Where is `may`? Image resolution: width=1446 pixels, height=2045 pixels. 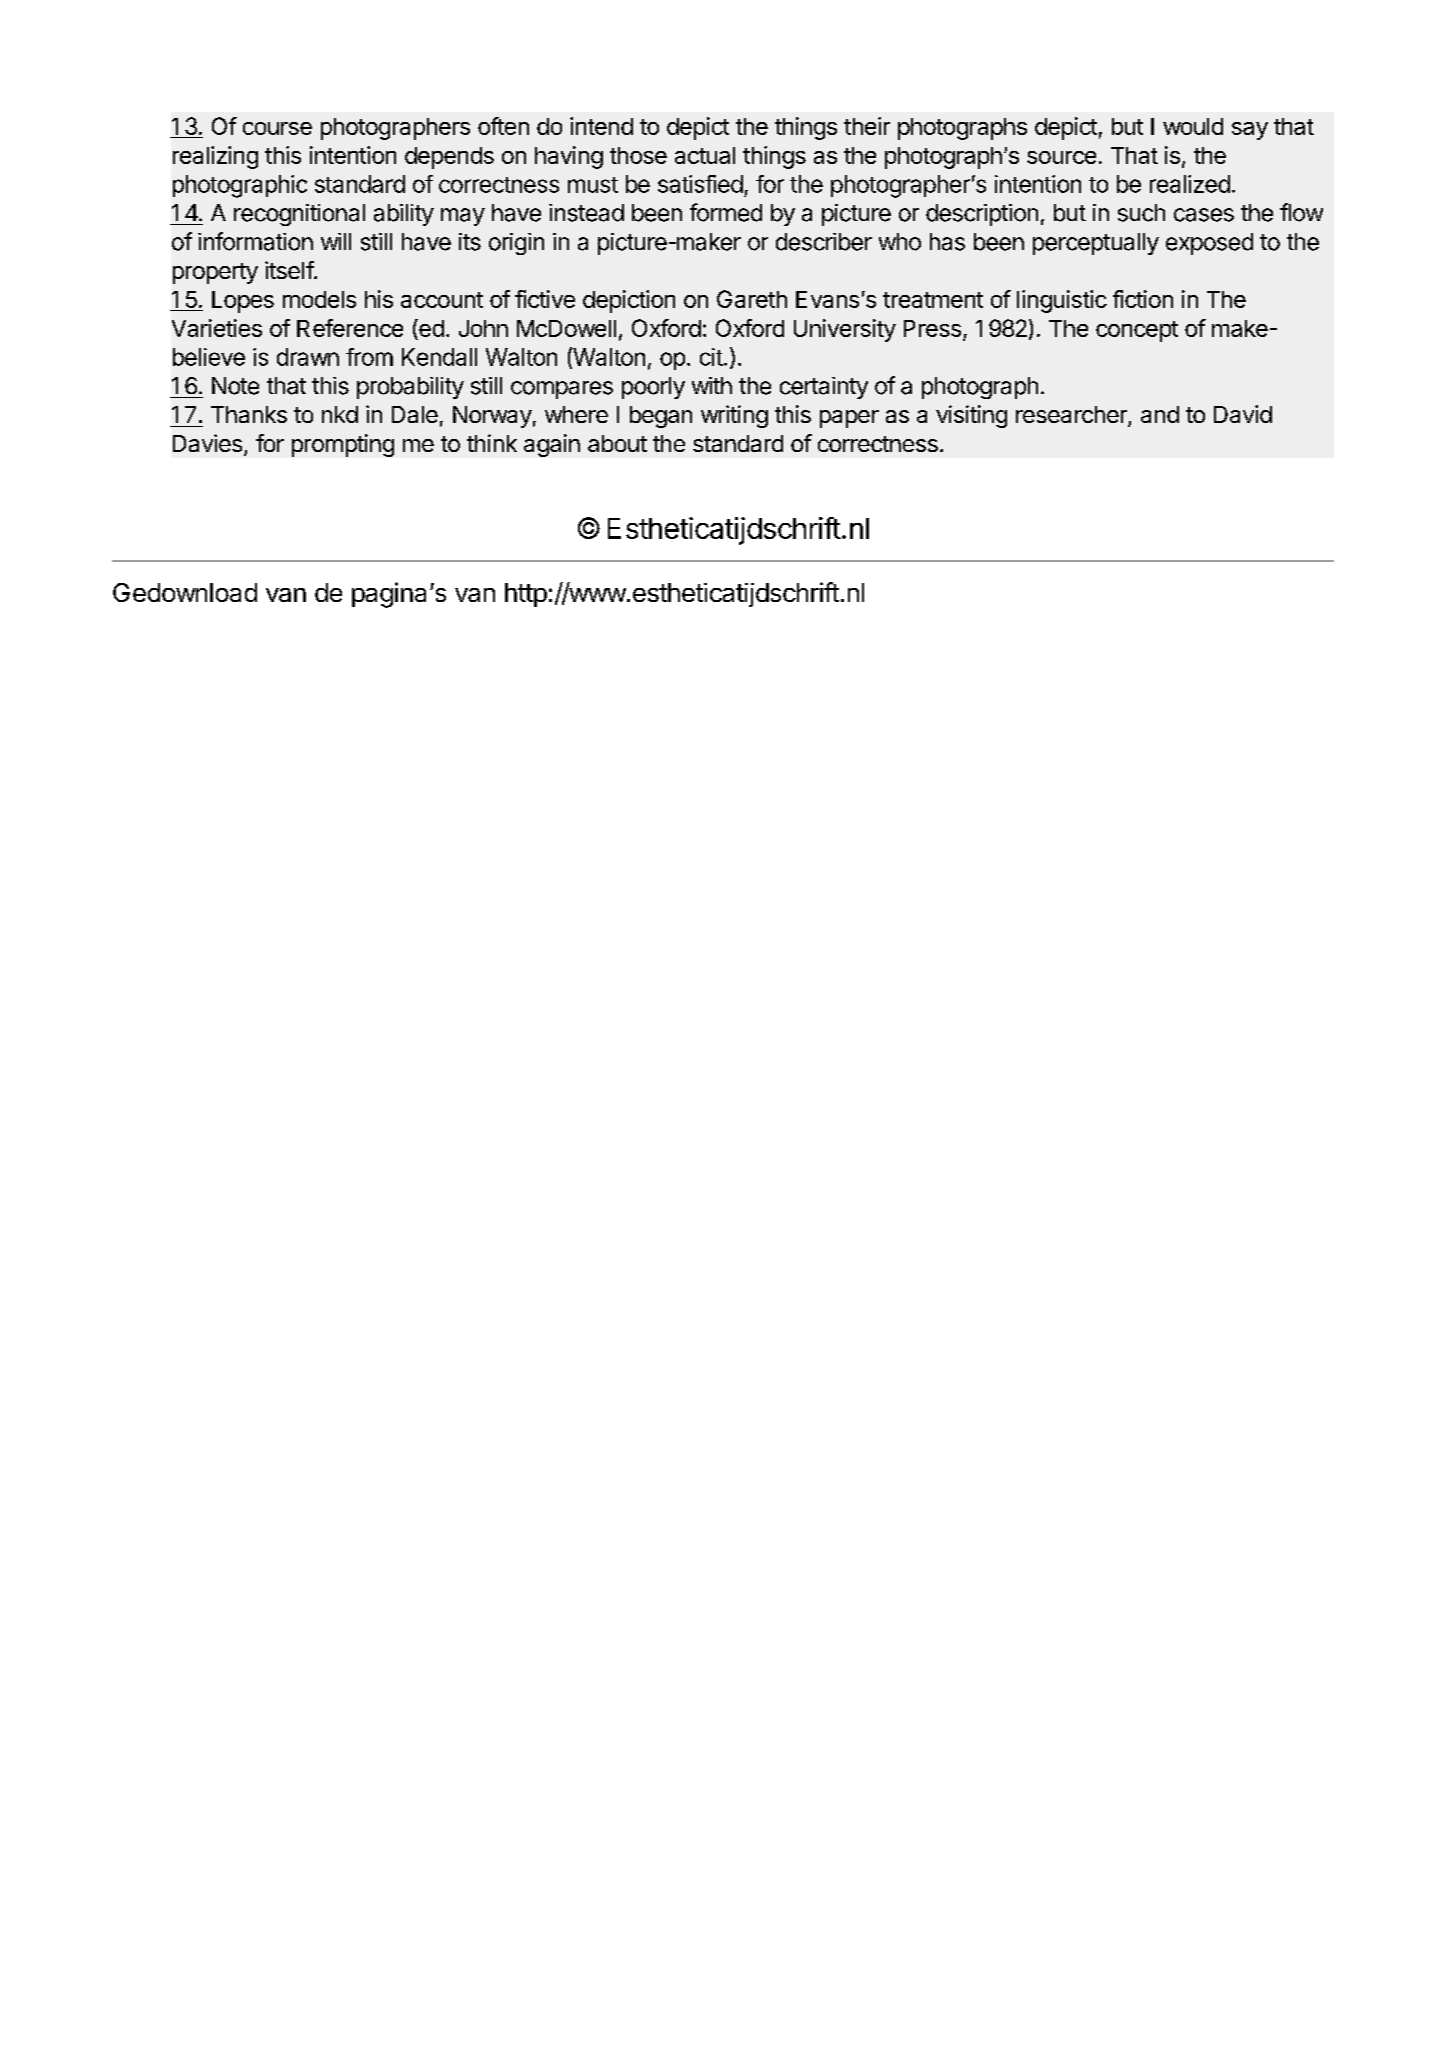
may is located at coordinates (463, 217).
